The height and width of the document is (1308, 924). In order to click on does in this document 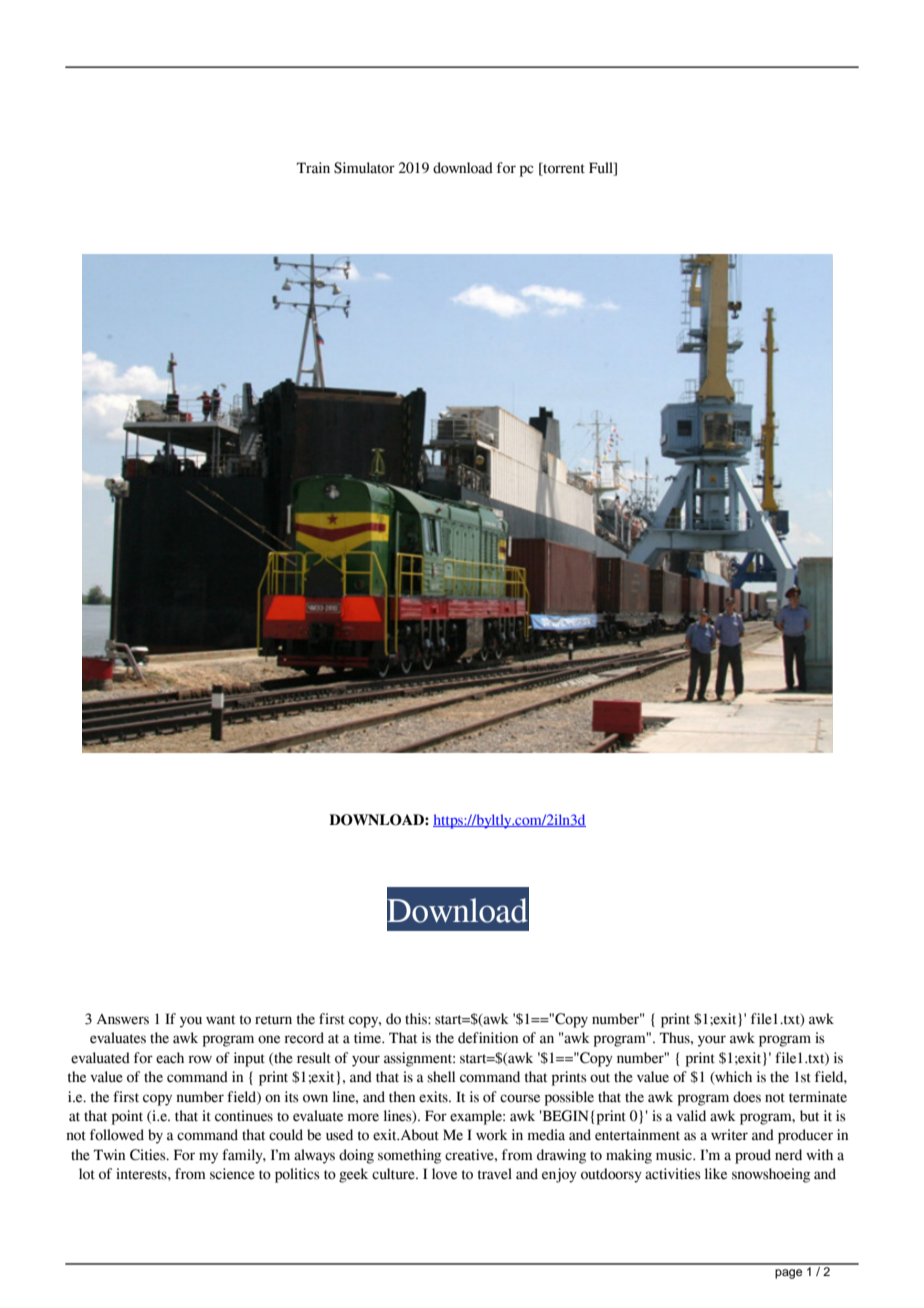, I will do `click(747, 1097)`.
